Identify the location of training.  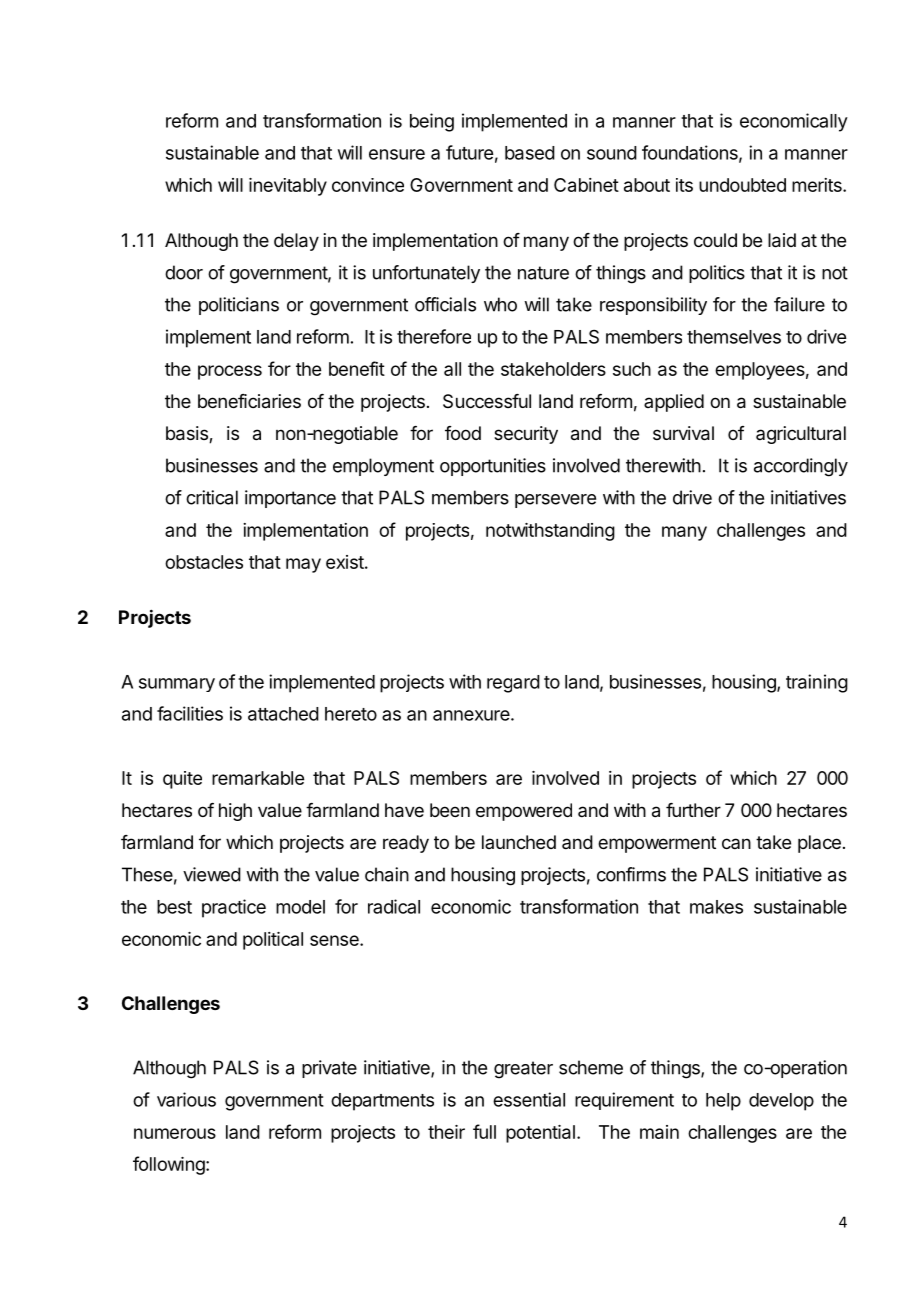
(817, 683).
